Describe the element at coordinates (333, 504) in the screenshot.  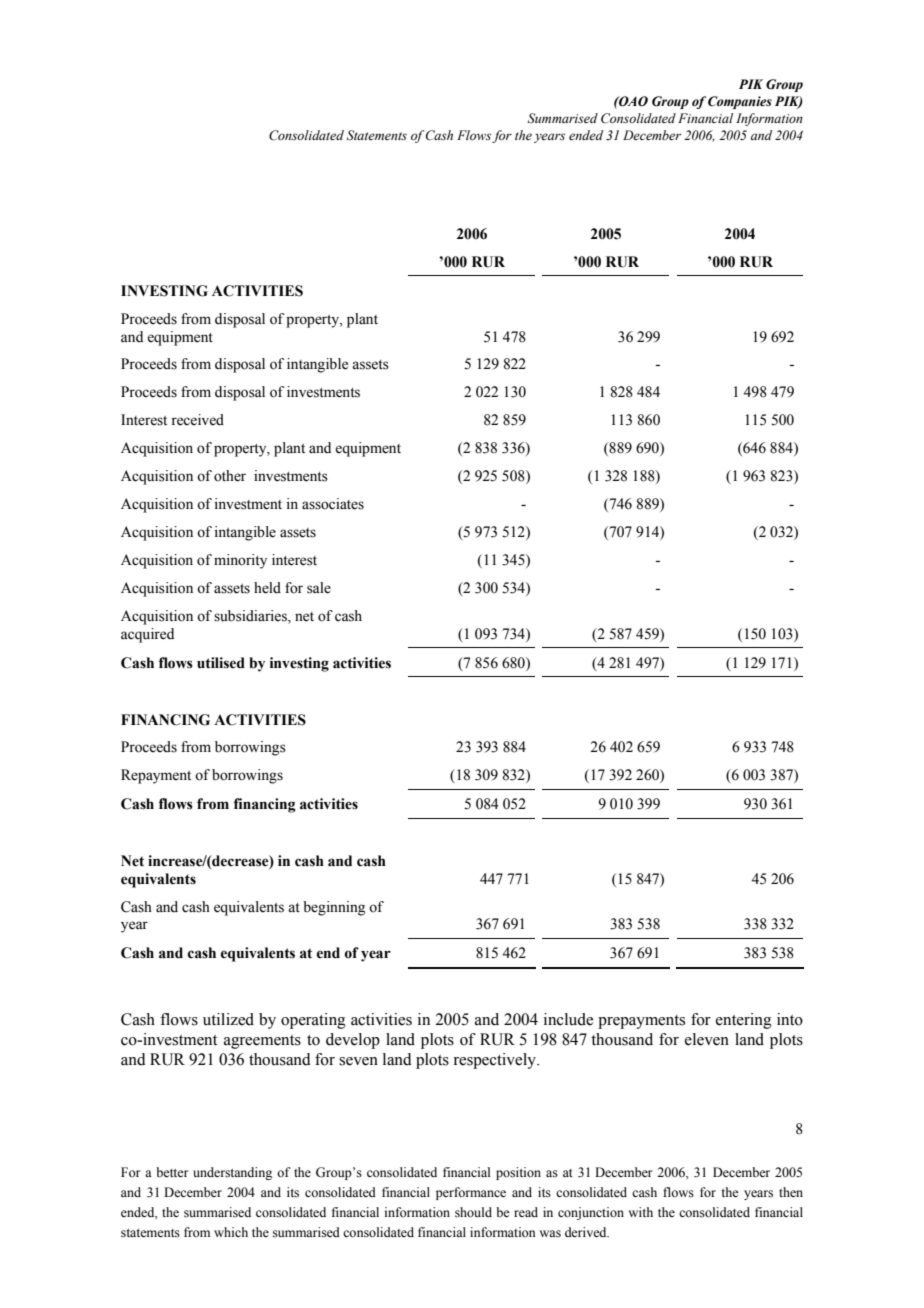
I see `associates` at that location.
